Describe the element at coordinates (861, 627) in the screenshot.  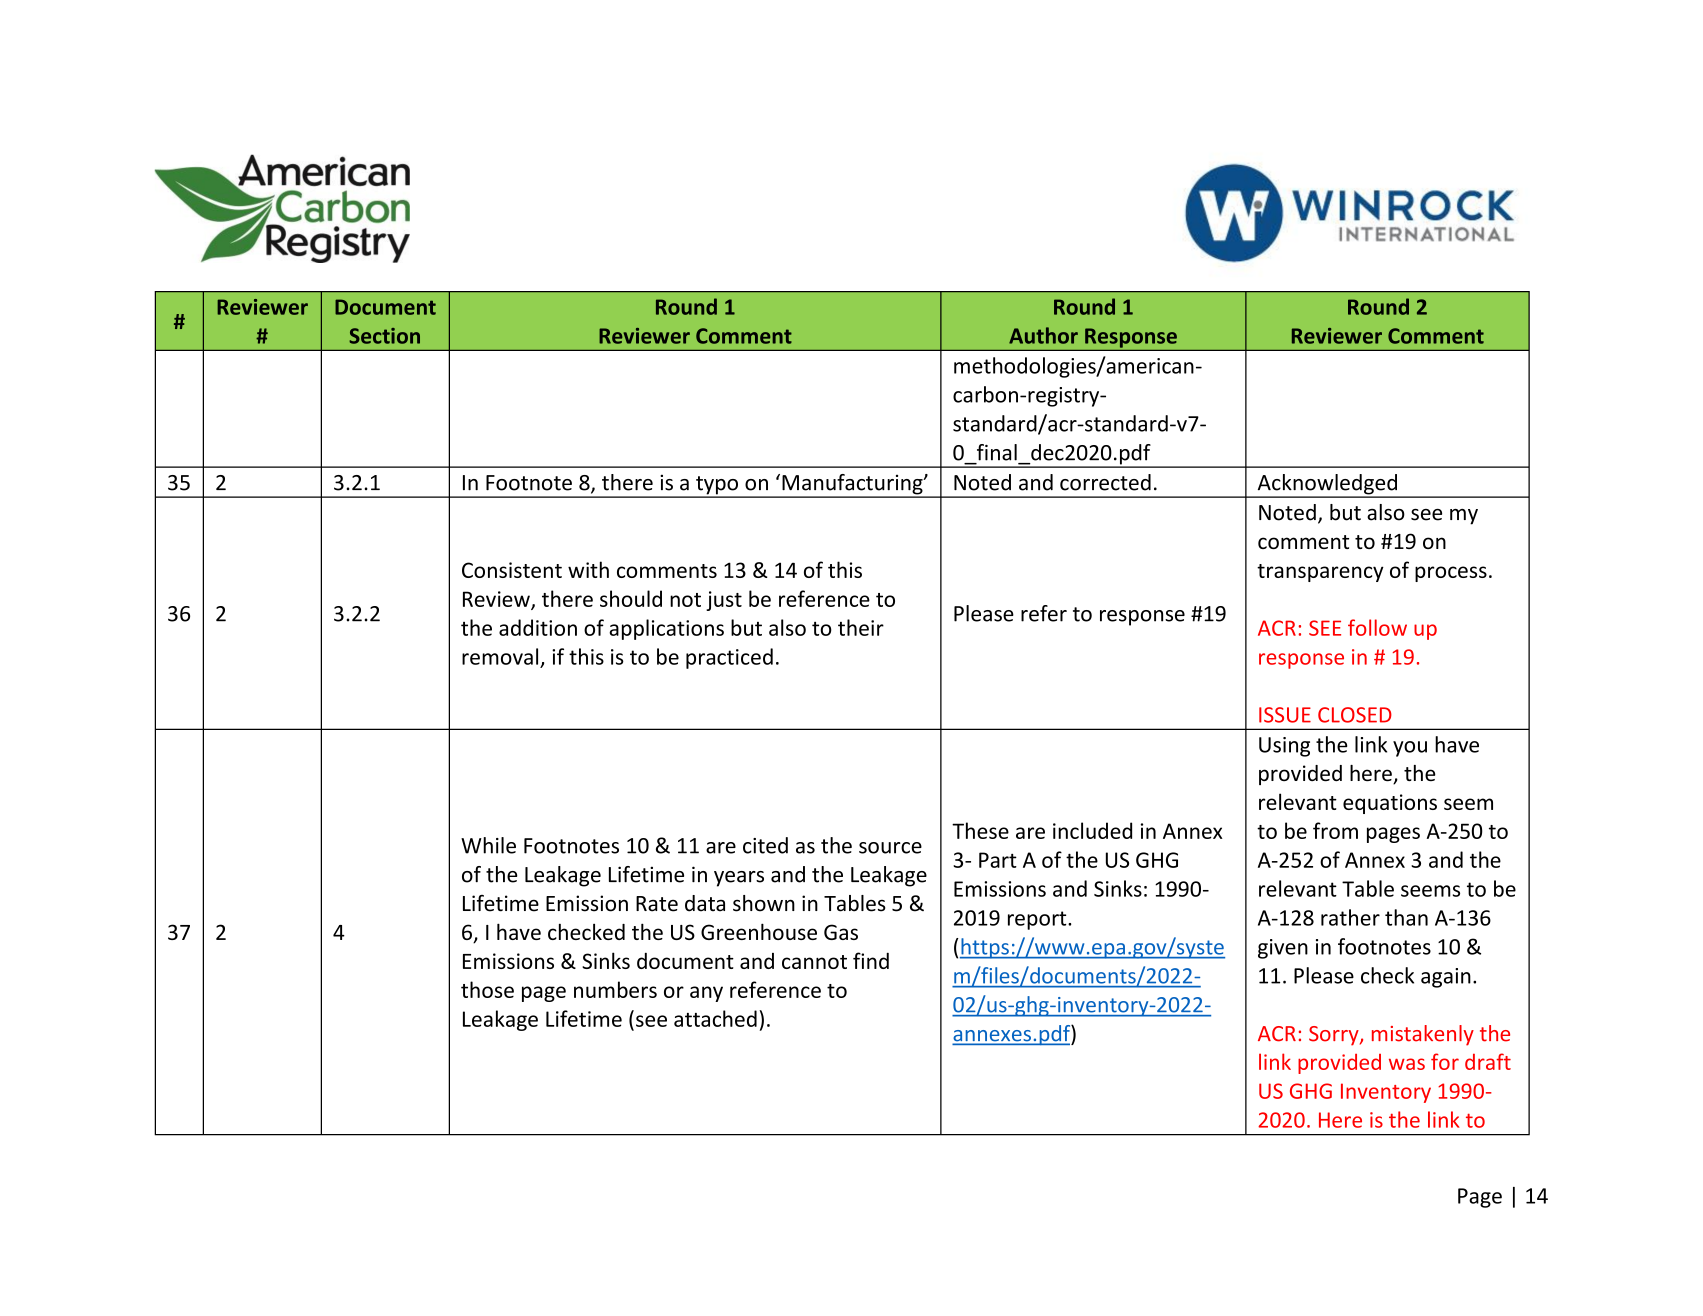
I see `their` at that location.
